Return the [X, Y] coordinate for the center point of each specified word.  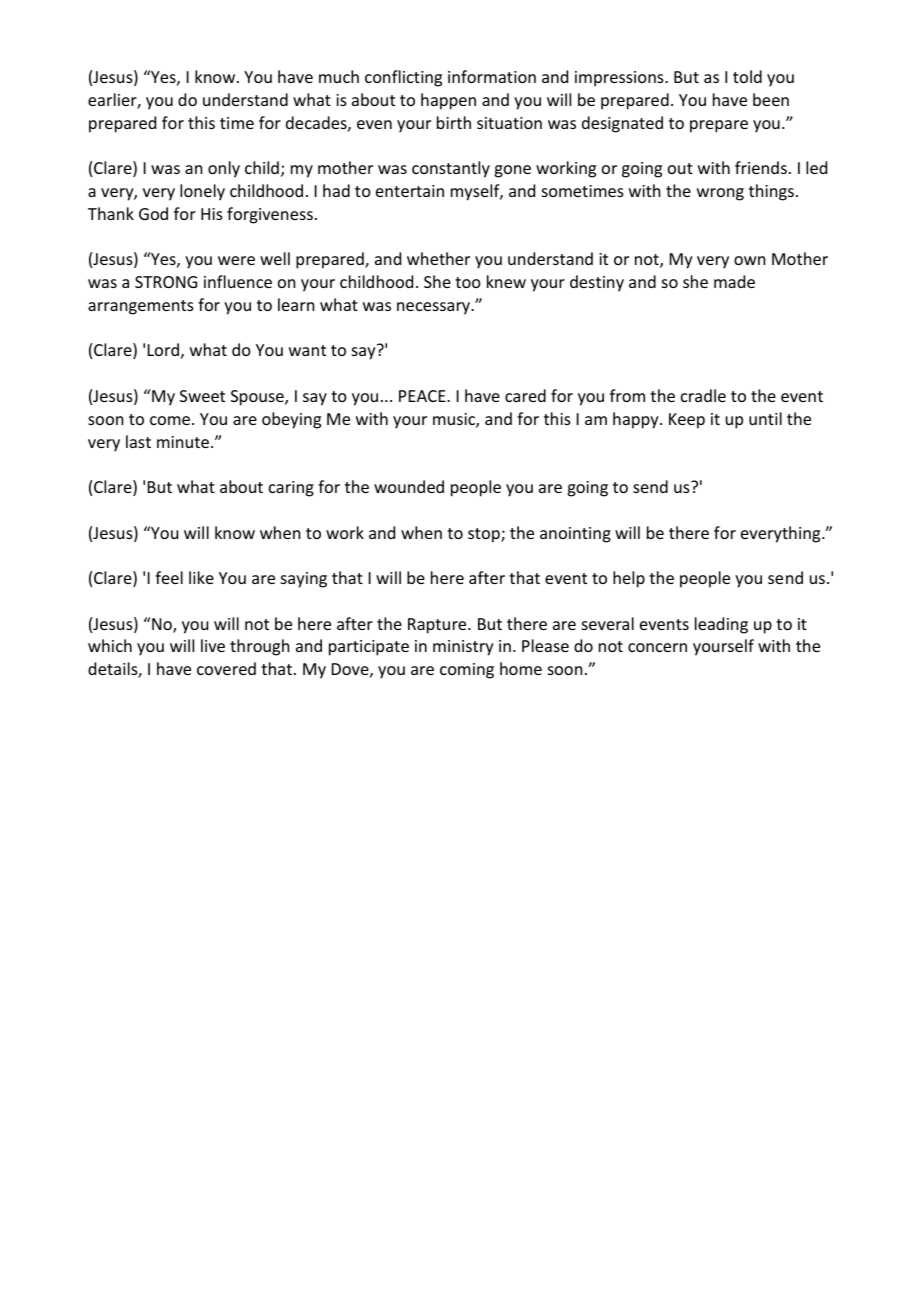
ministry [463, 648]
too [468, 282]
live [213, 645]
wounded [409, 486]
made [734, 281]
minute [184, 442]
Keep [687, 421]
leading [721, 625]
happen [448, 101]
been [771, 99]
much [339, 76]
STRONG [166, 282]
